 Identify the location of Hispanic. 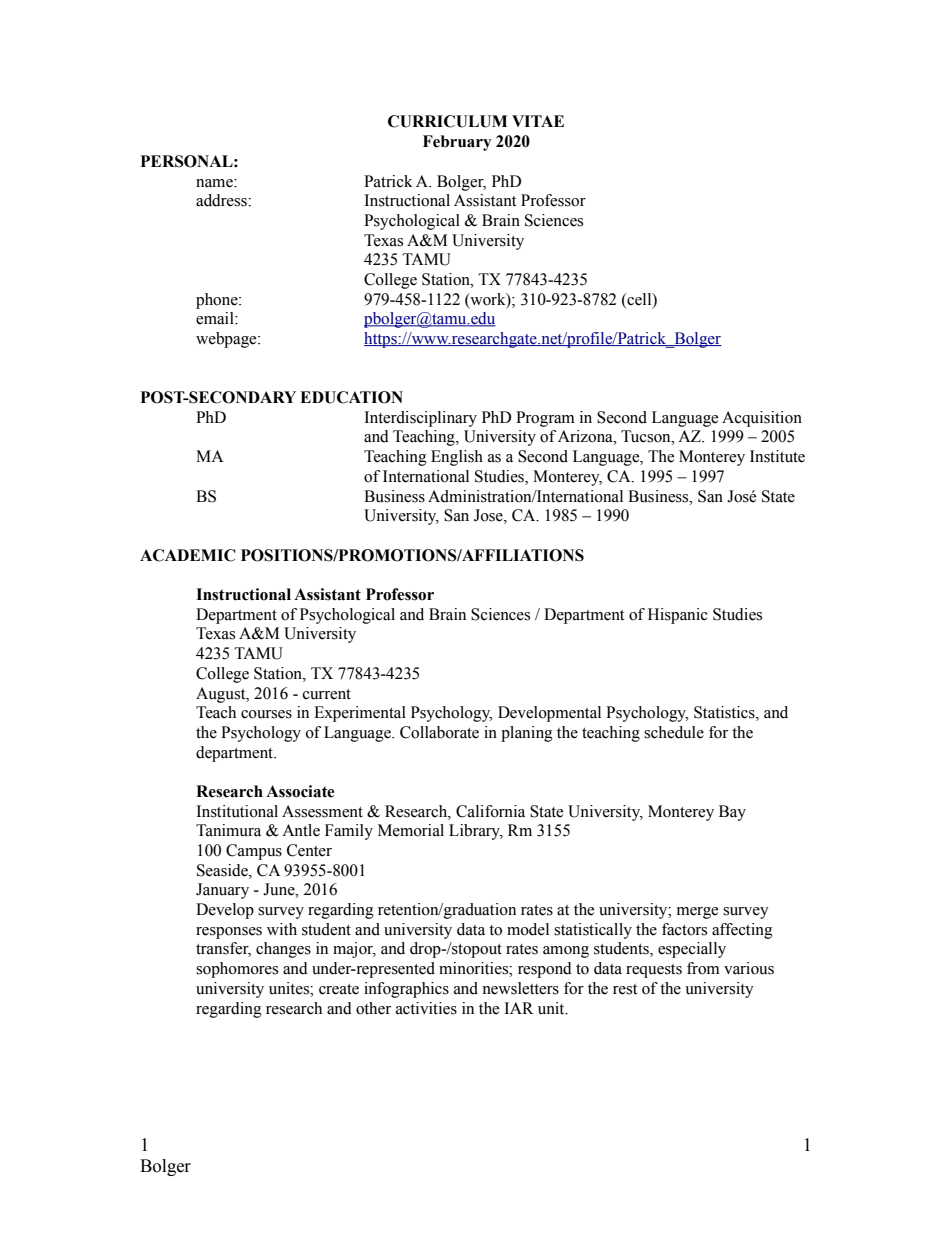
(678, 616).
